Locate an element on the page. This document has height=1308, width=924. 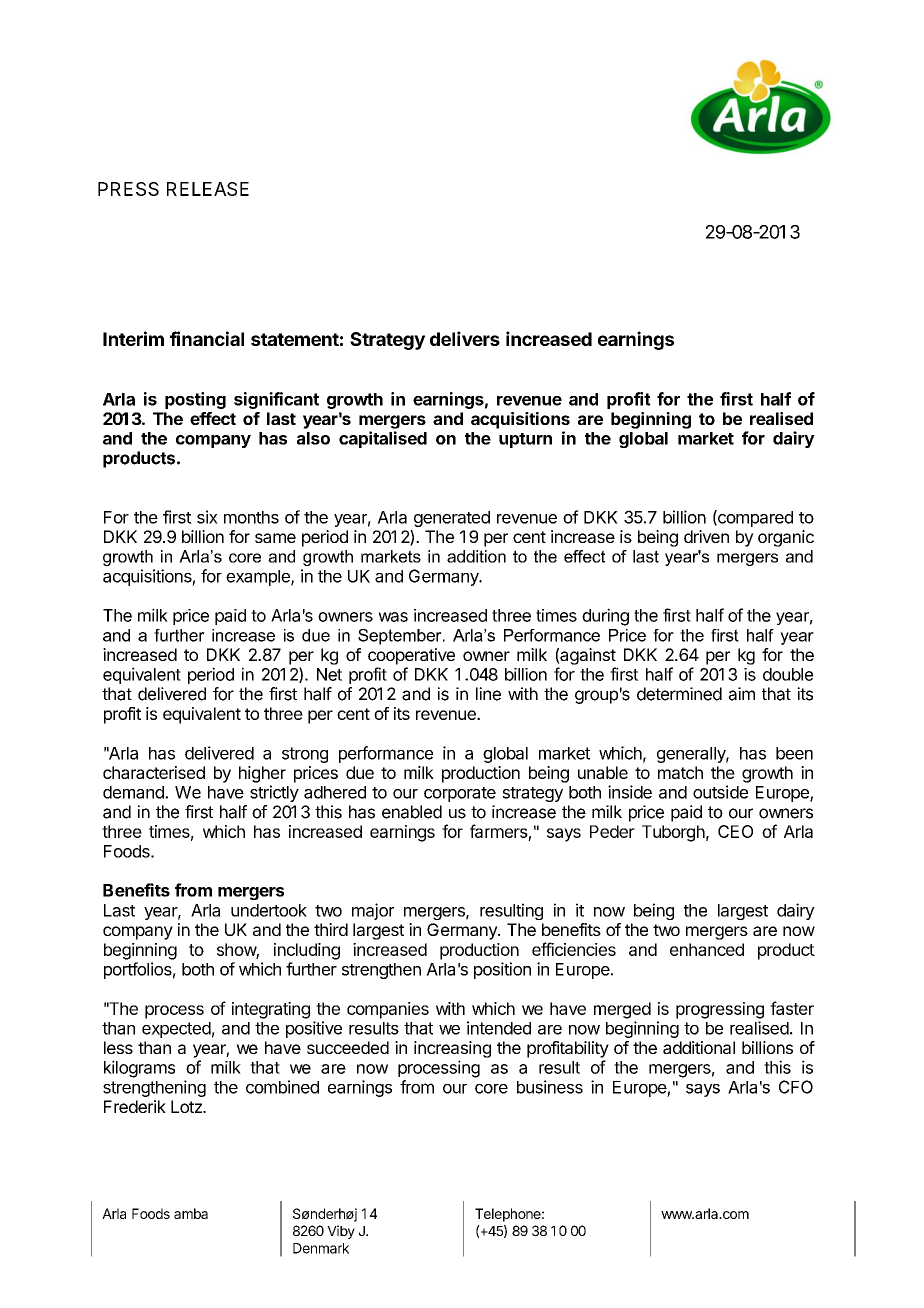
upturn is located at coordinates (525, 440).
